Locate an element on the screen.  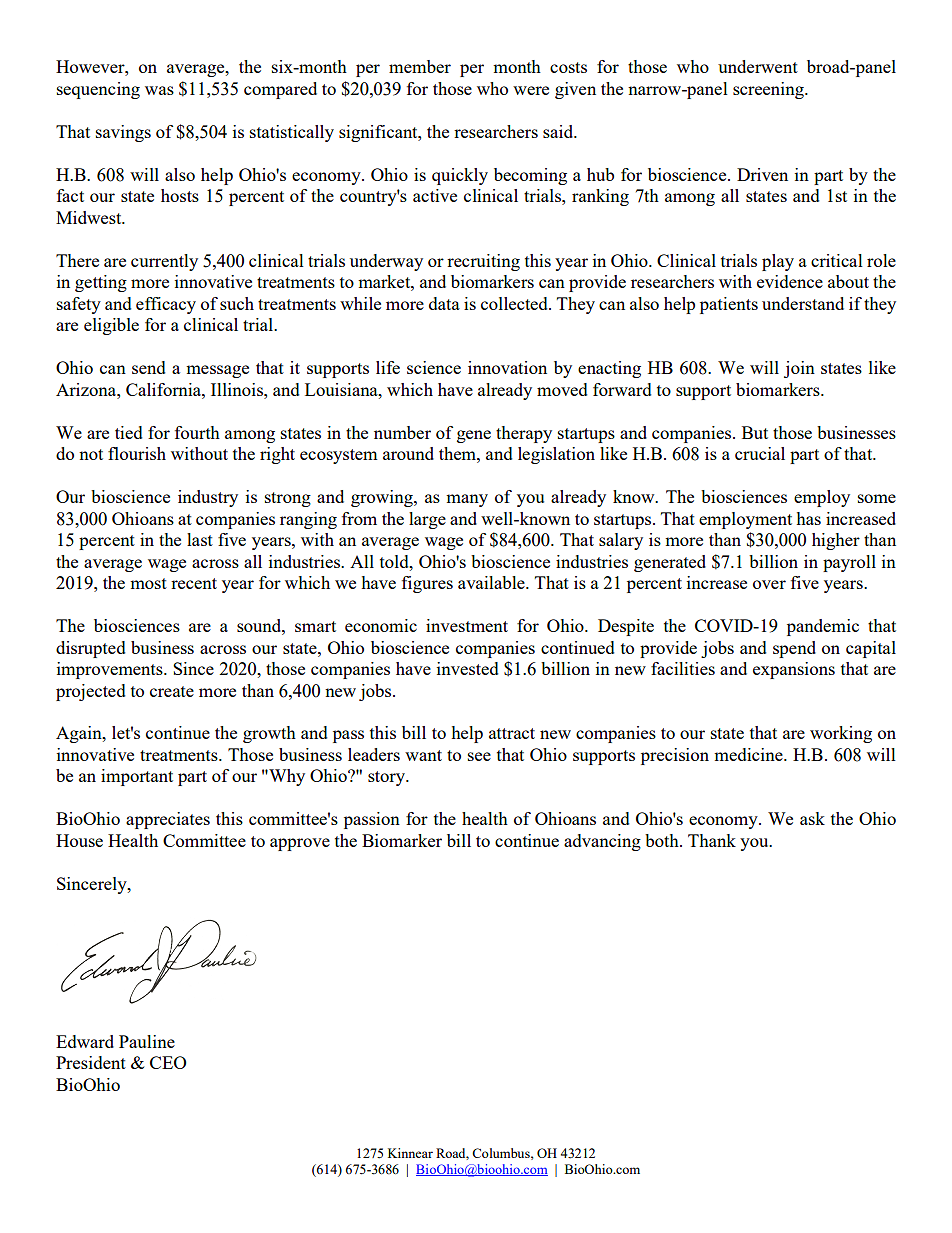
CEO is located at coordinates (168, 1062).
